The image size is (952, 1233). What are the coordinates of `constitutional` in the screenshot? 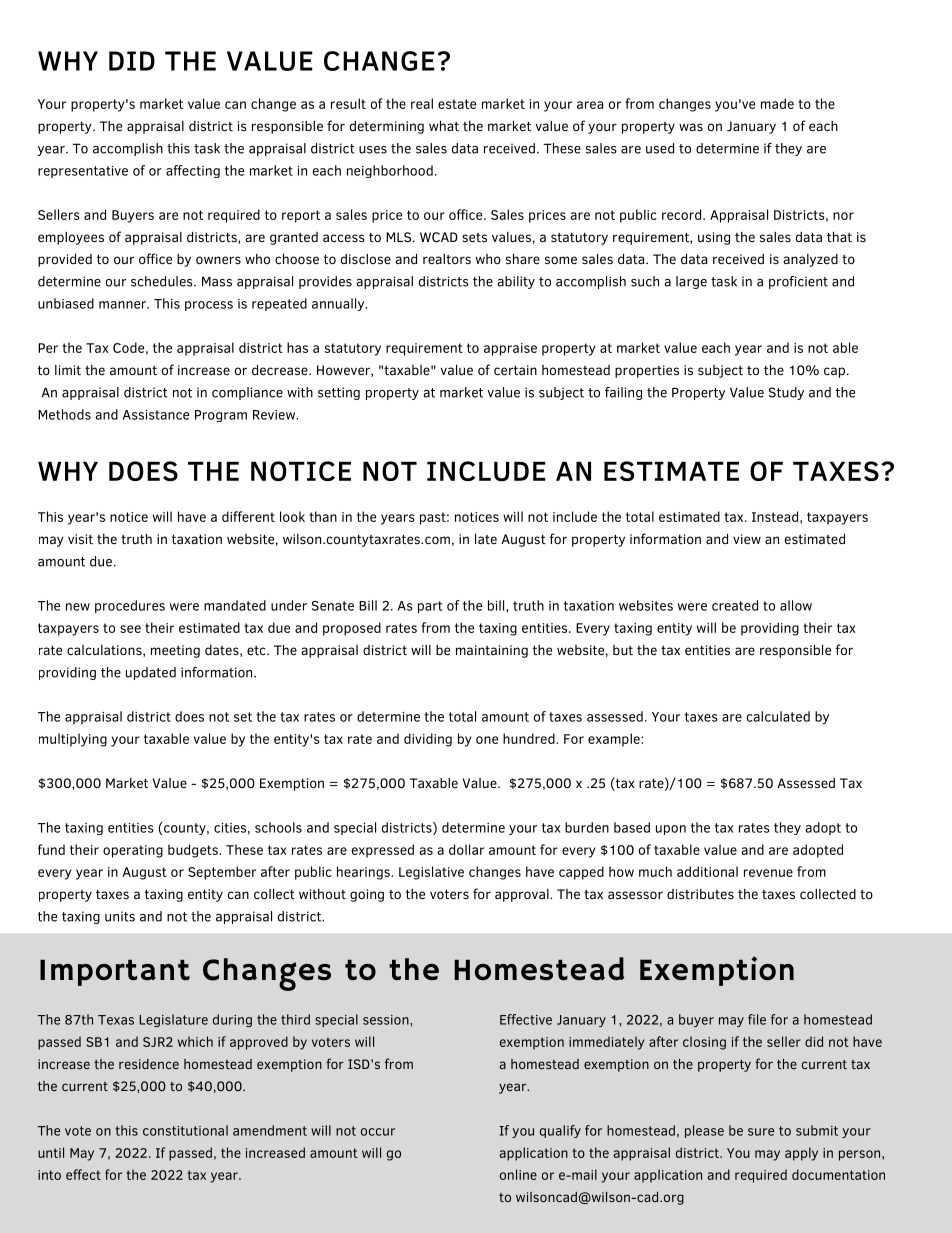 It's located at (185, 1130).
